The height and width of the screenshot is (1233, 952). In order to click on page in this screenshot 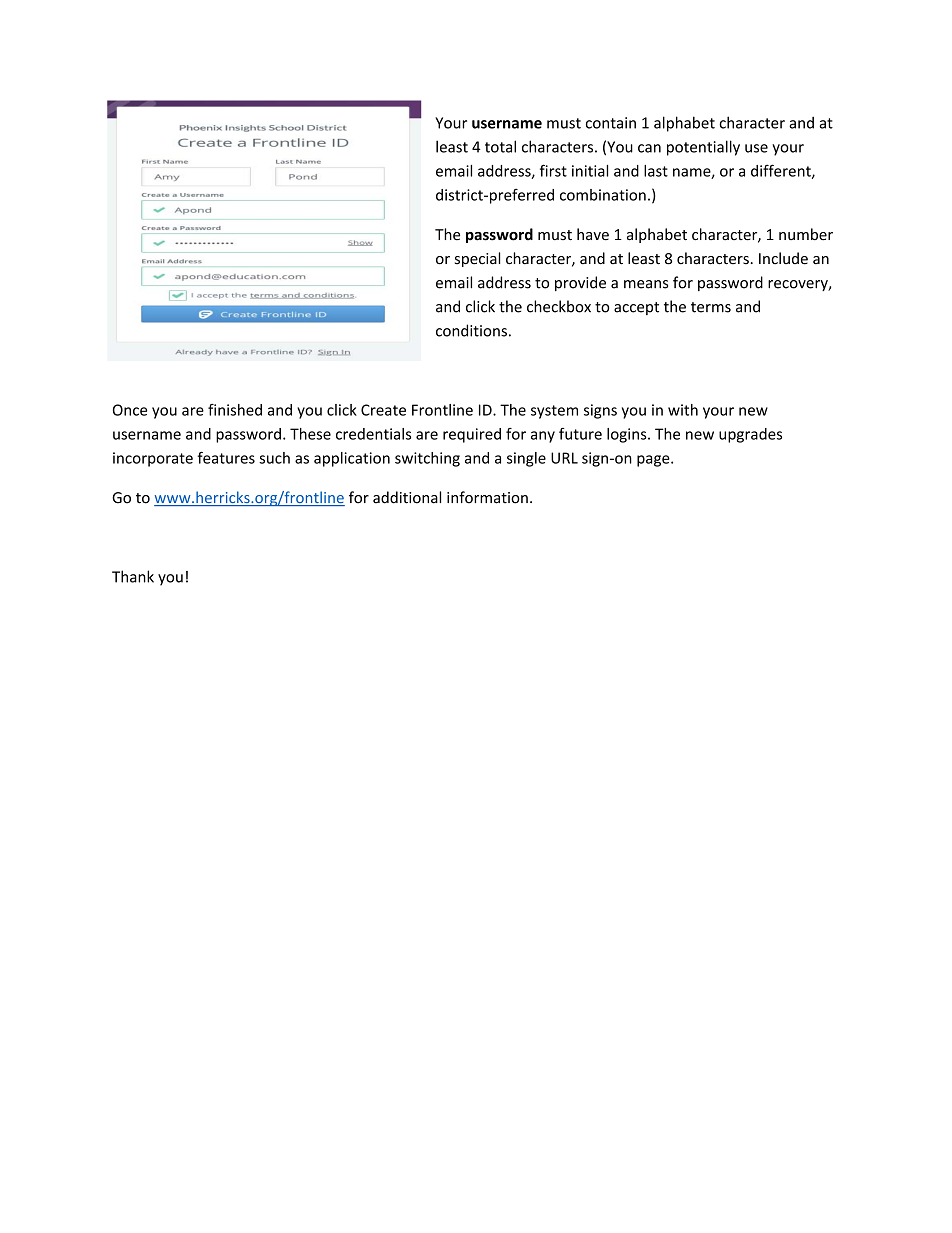, I will do `click(654, 461)`.
